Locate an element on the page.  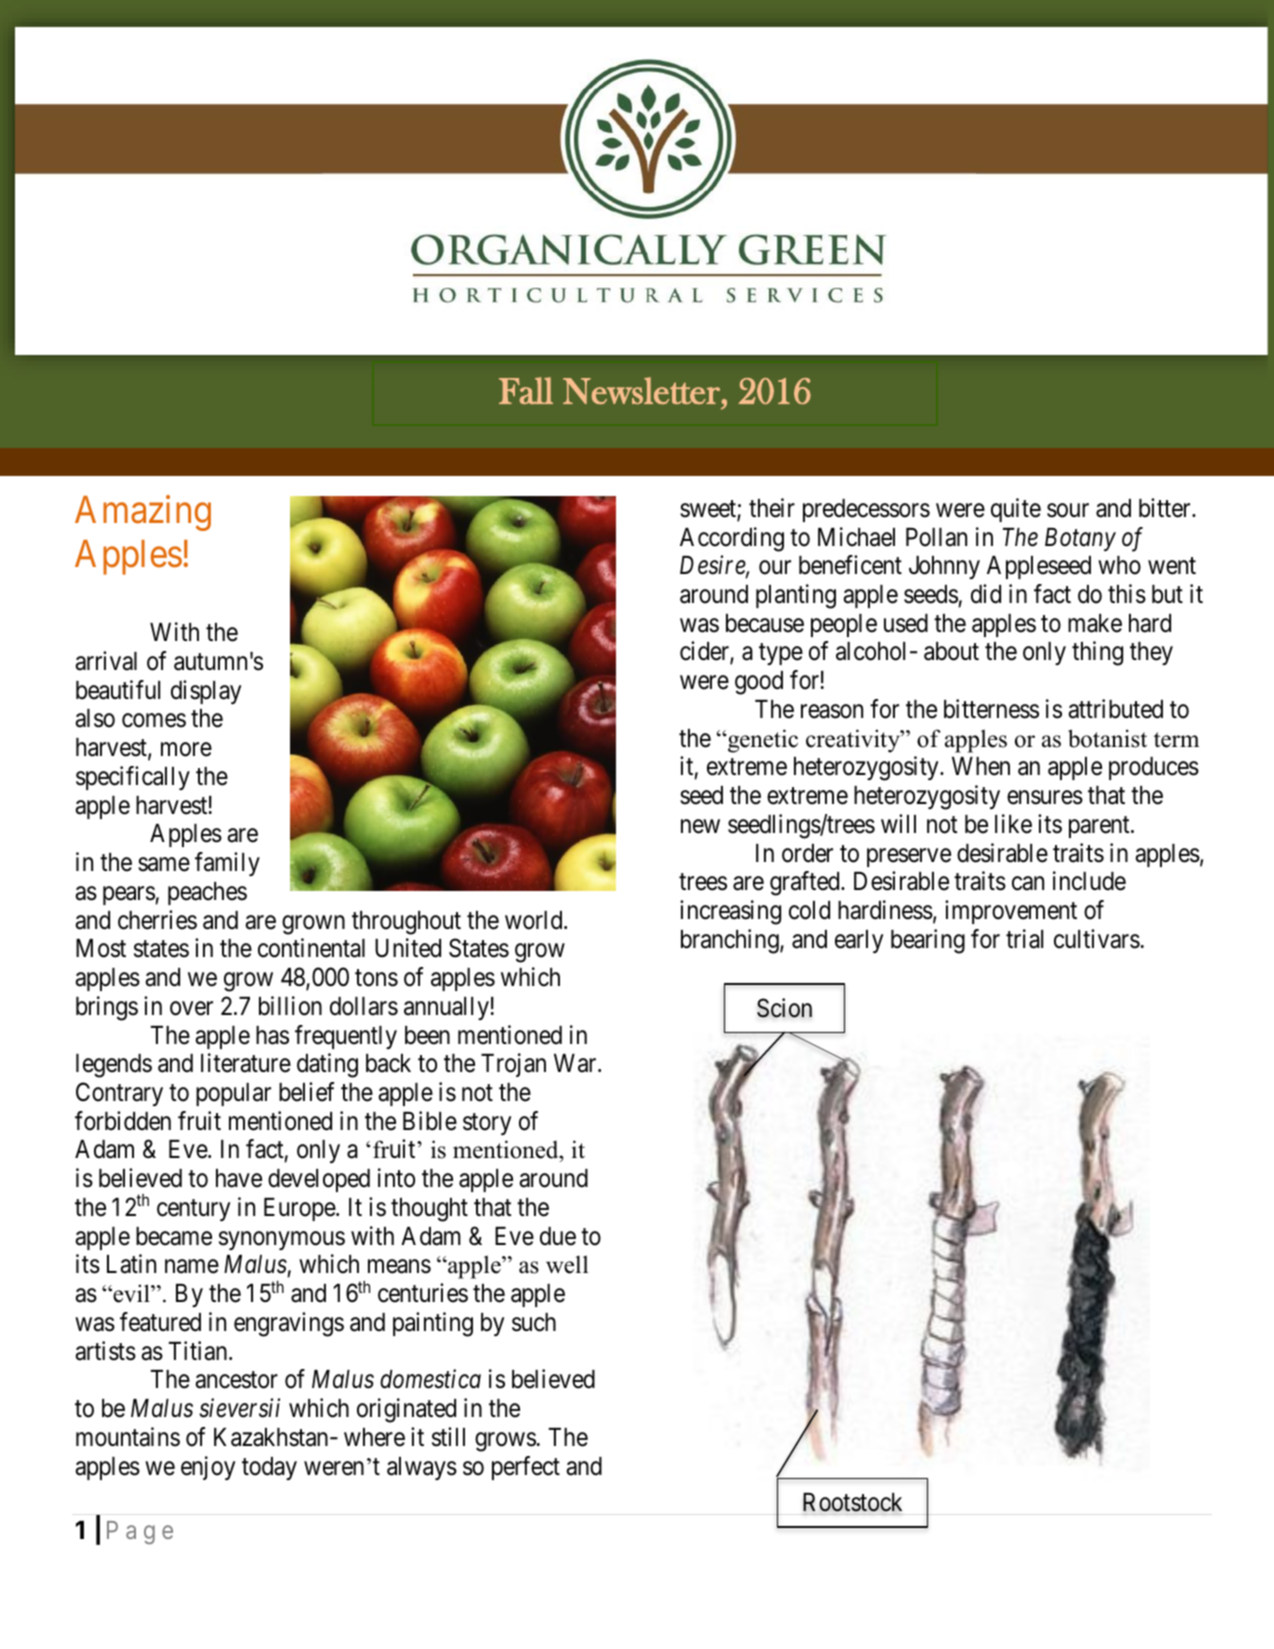
world is located at coordinates (535, 920).
